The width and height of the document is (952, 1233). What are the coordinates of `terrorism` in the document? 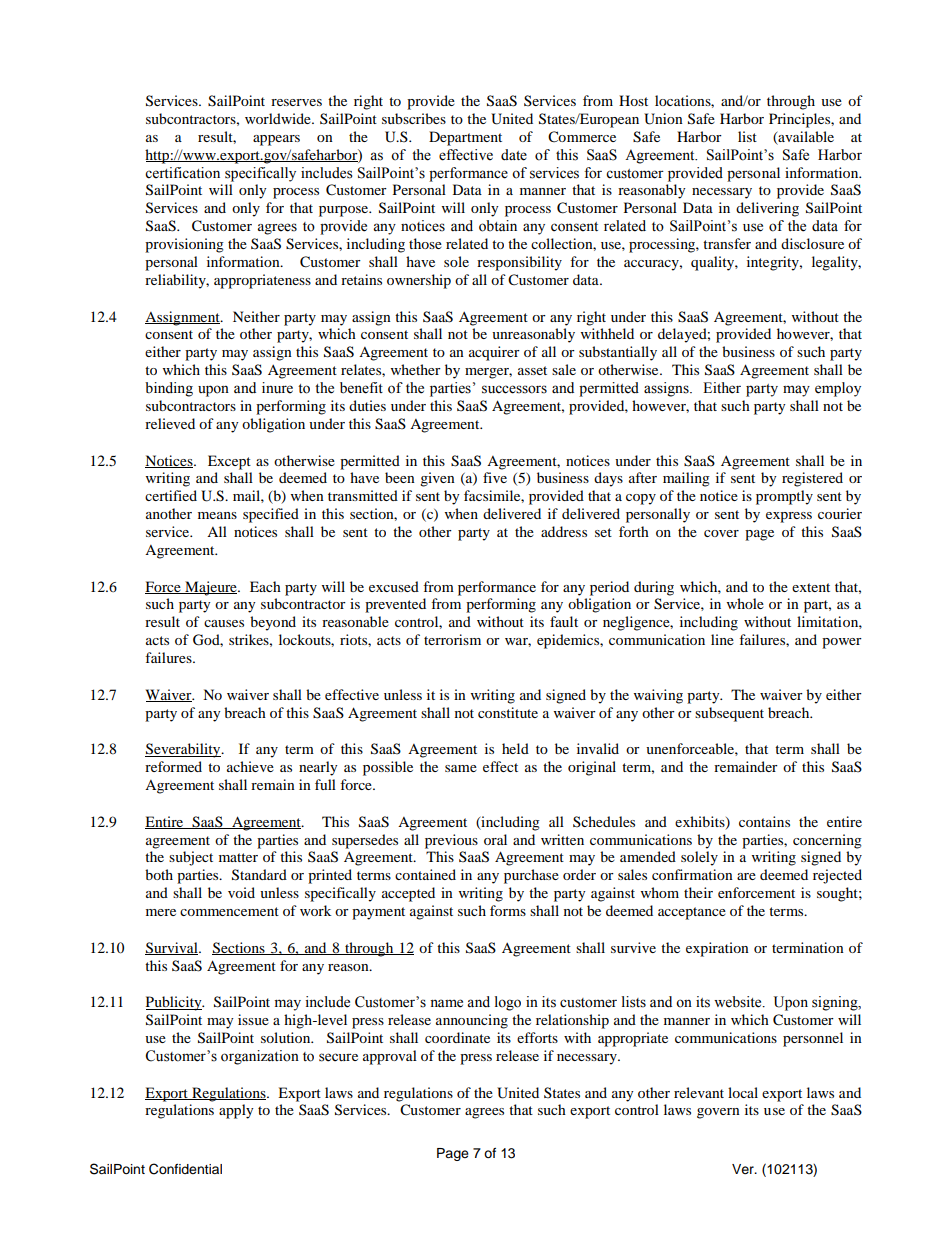 It's located at (452, 639).
